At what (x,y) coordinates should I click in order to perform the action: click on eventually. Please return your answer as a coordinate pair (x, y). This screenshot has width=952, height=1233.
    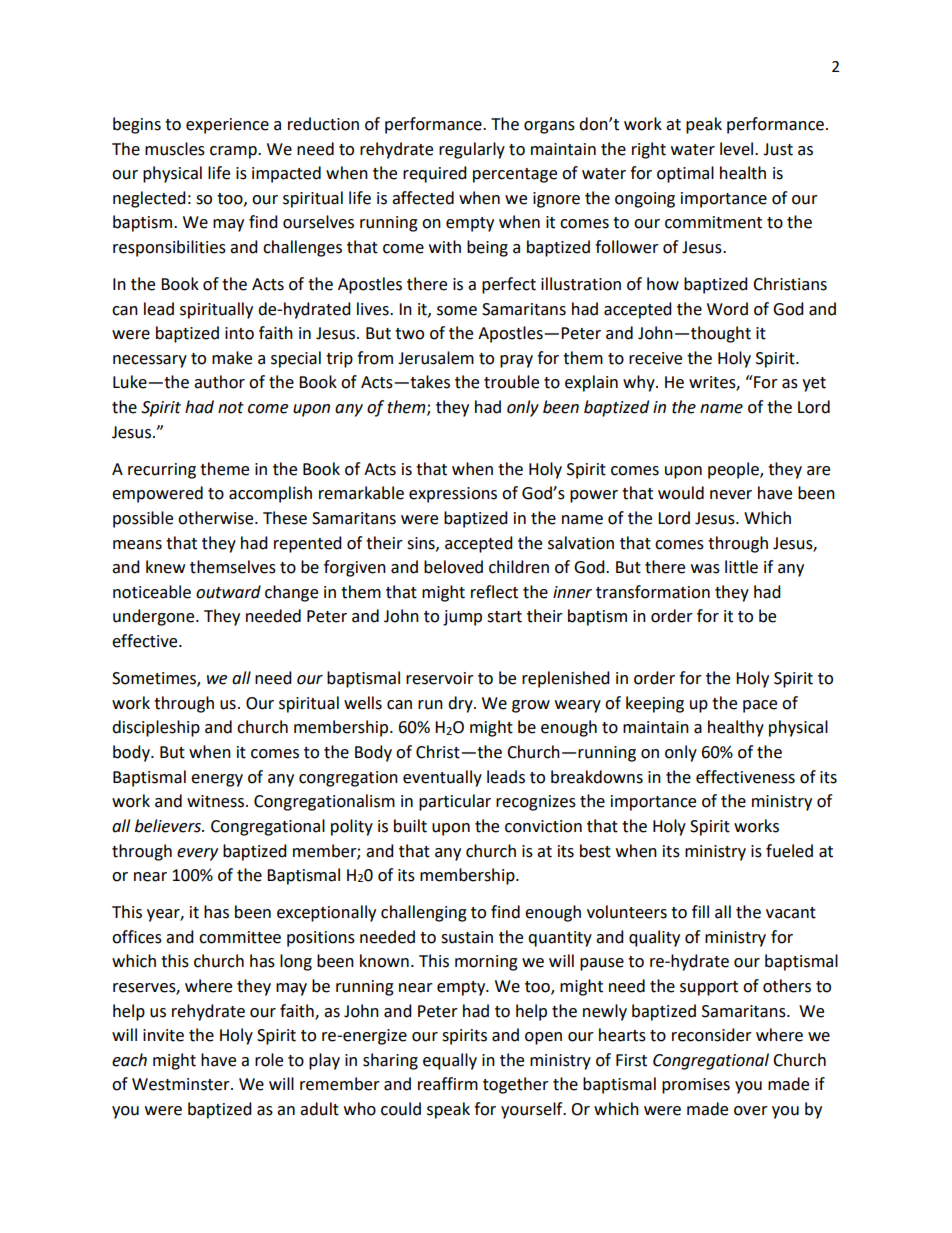
    Looking at the image, I should click on (442, 778).
